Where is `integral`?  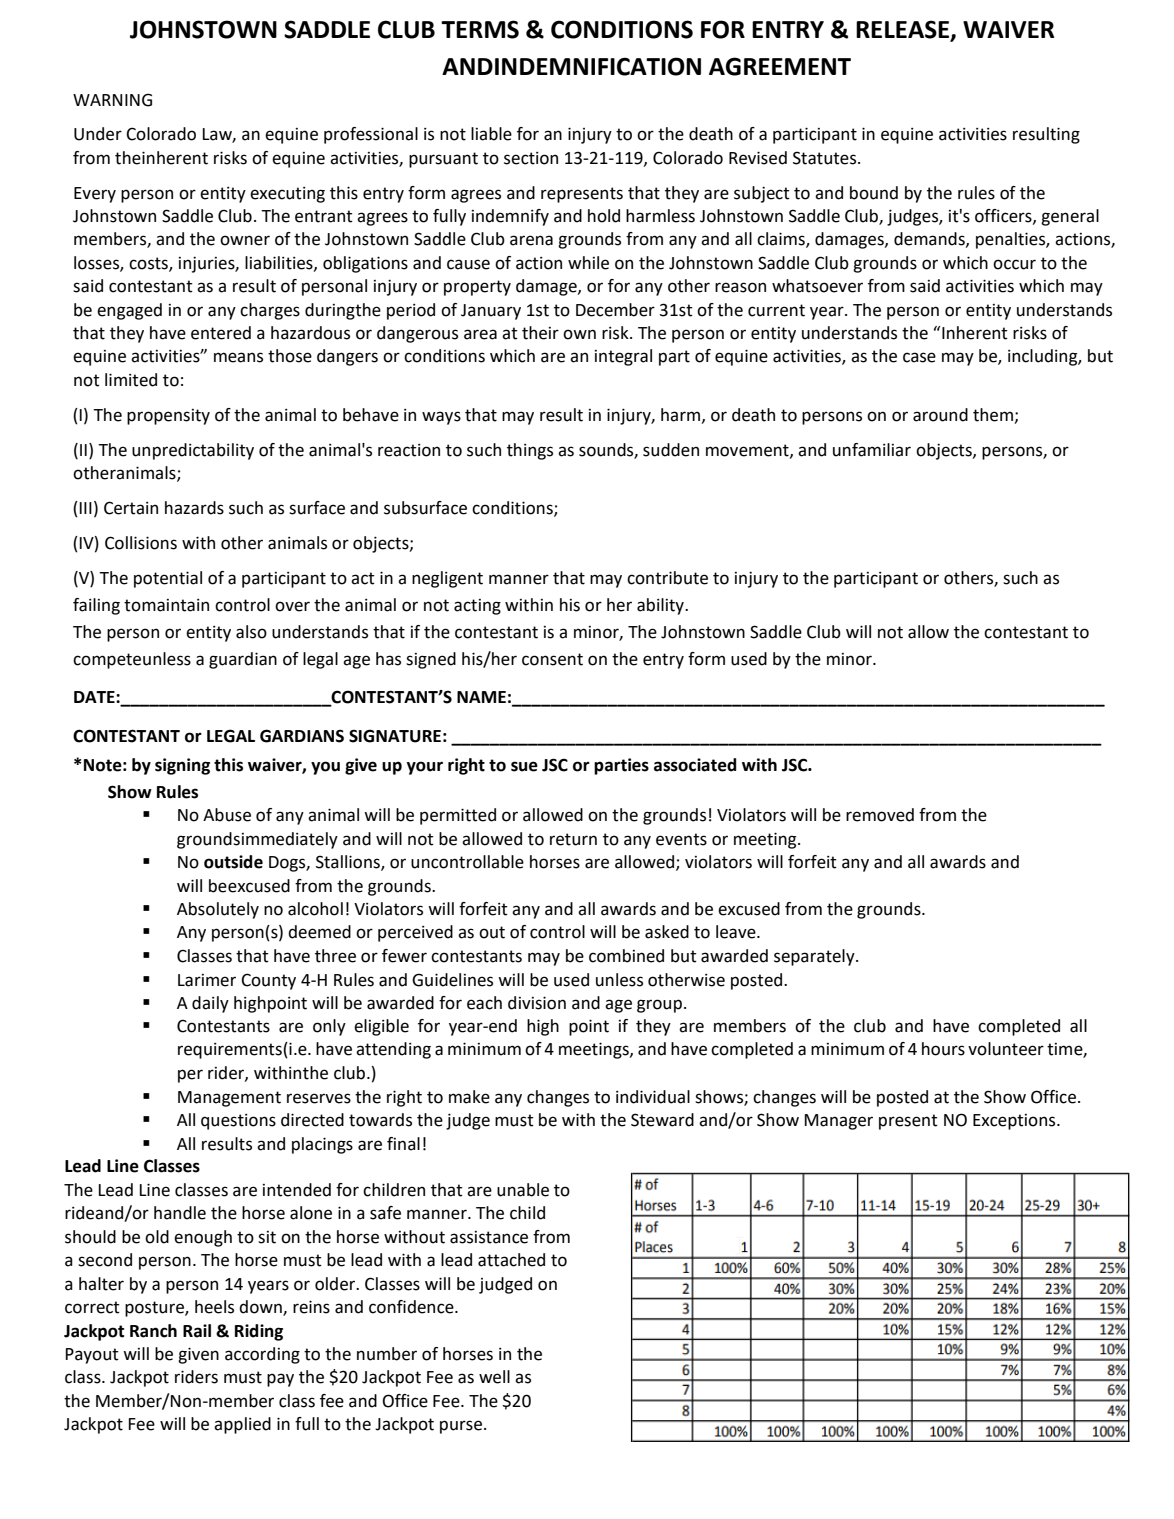
integral is located at coordinates (623, 357).
